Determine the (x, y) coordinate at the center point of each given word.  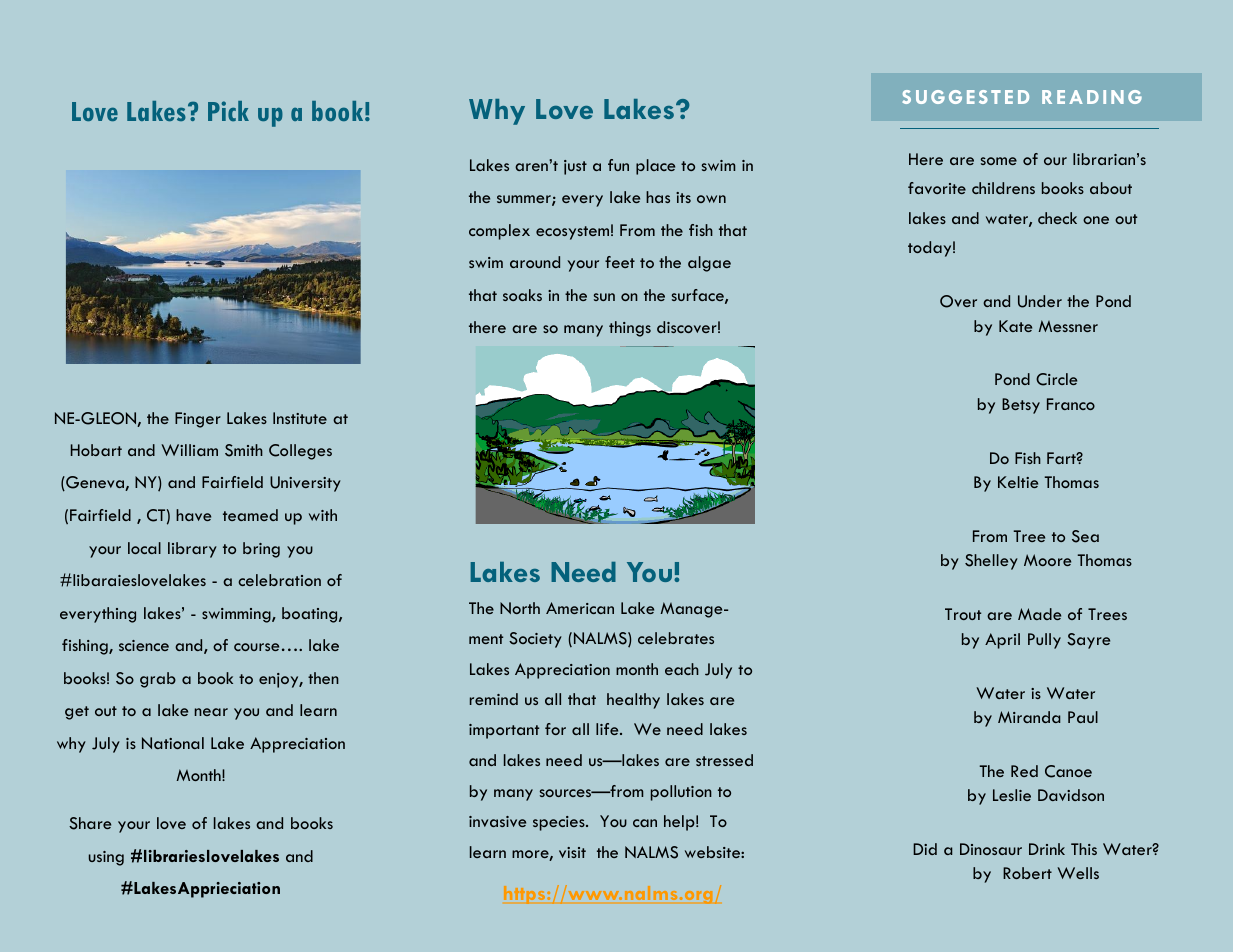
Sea (1085, 536)
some (999, 161)
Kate (1015, 326)
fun (618, 165)
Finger (198, 420)
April (1002, 641)
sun (604, 297)
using (106, 858)
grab (158, 680)
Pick (228, 111)
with (323, 515)
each (682, 669)
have (193, 515)
